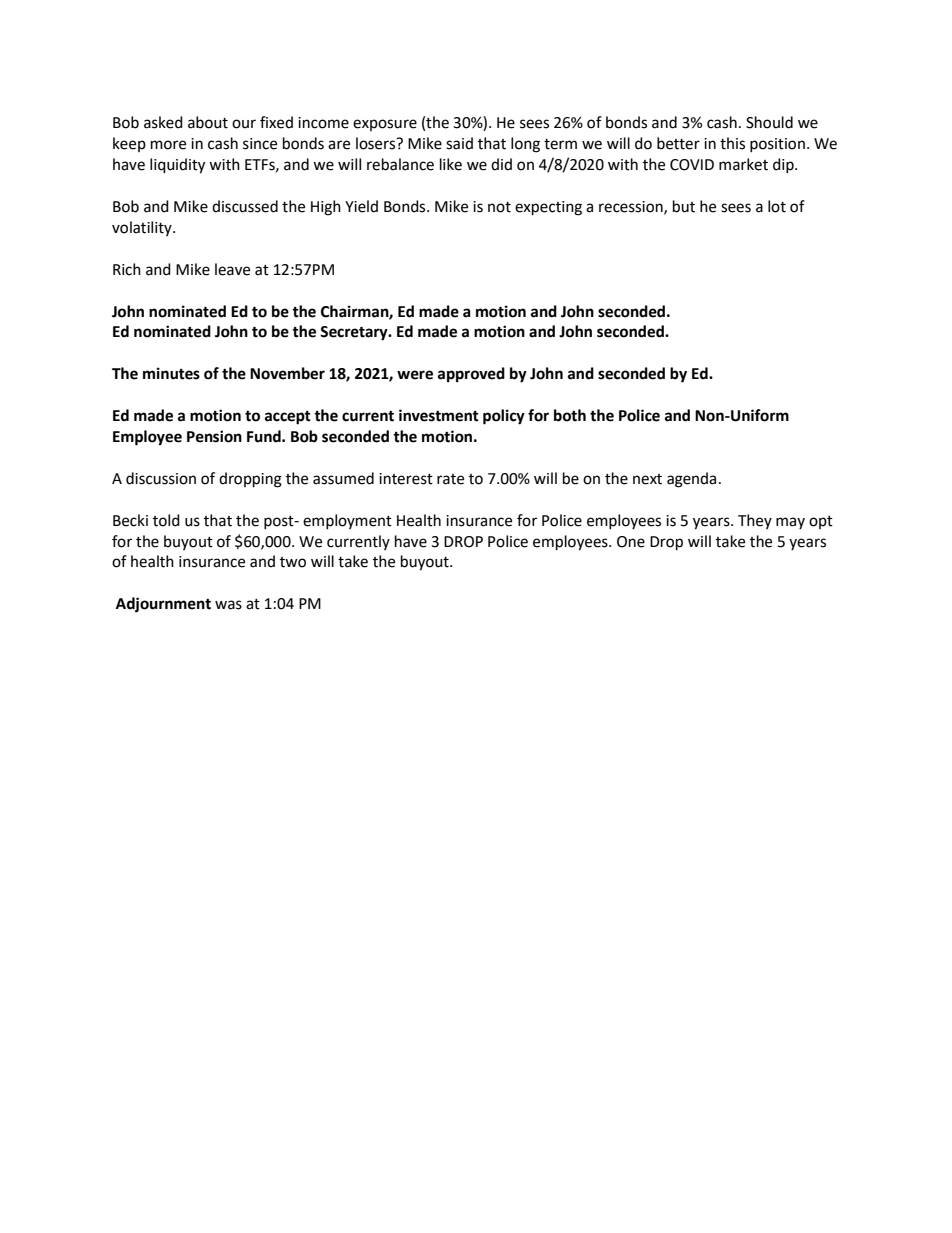 This document has height=1233, width=952. I want to click on discussion, so click(161, 478).
